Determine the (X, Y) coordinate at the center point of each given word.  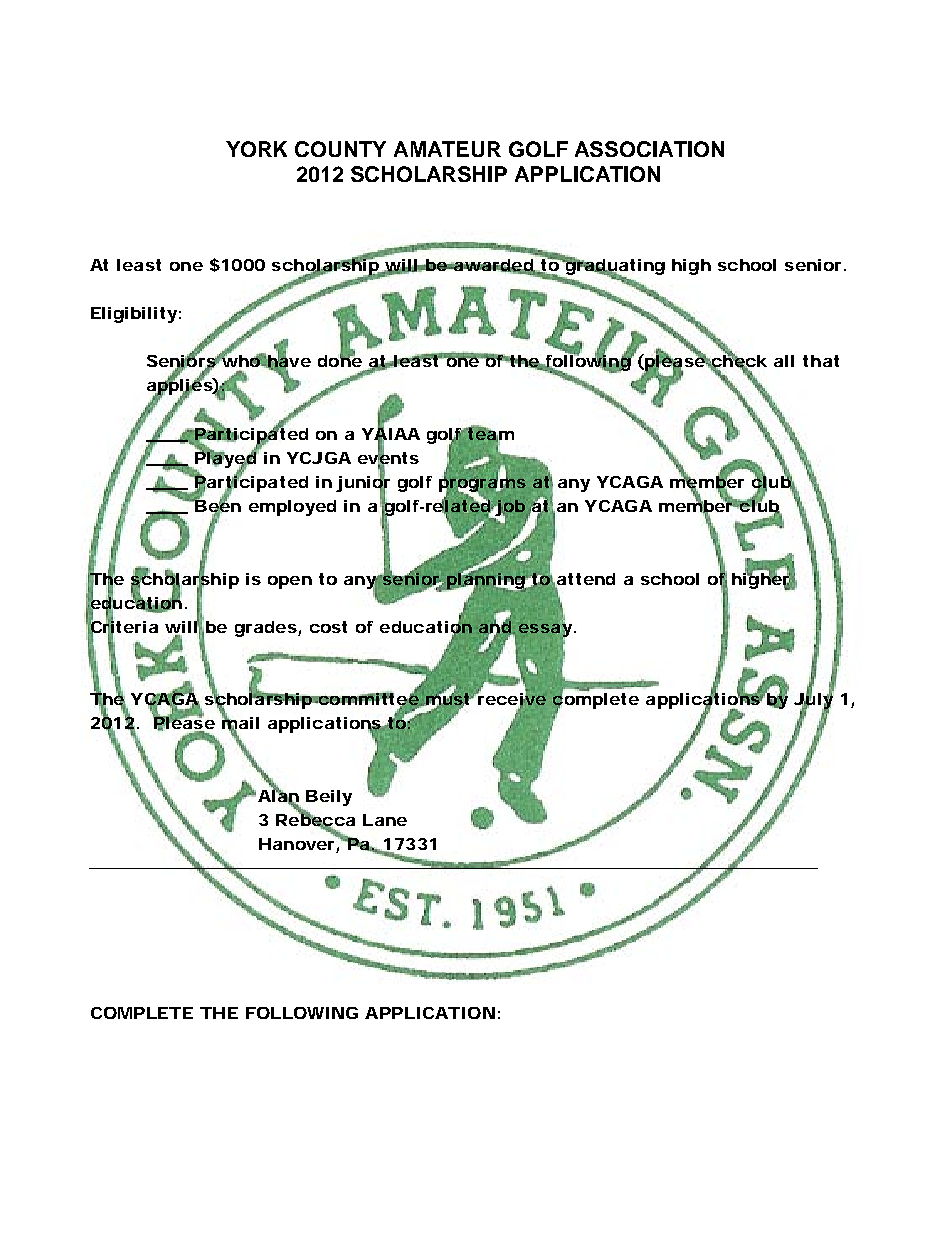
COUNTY (340, 149)
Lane (385, 820)
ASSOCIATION (649, 149)
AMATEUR (447, 149)
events (388, 458)
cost (328, 627)
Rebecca (315, 820)
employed (292, 508)
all (784, 361)
